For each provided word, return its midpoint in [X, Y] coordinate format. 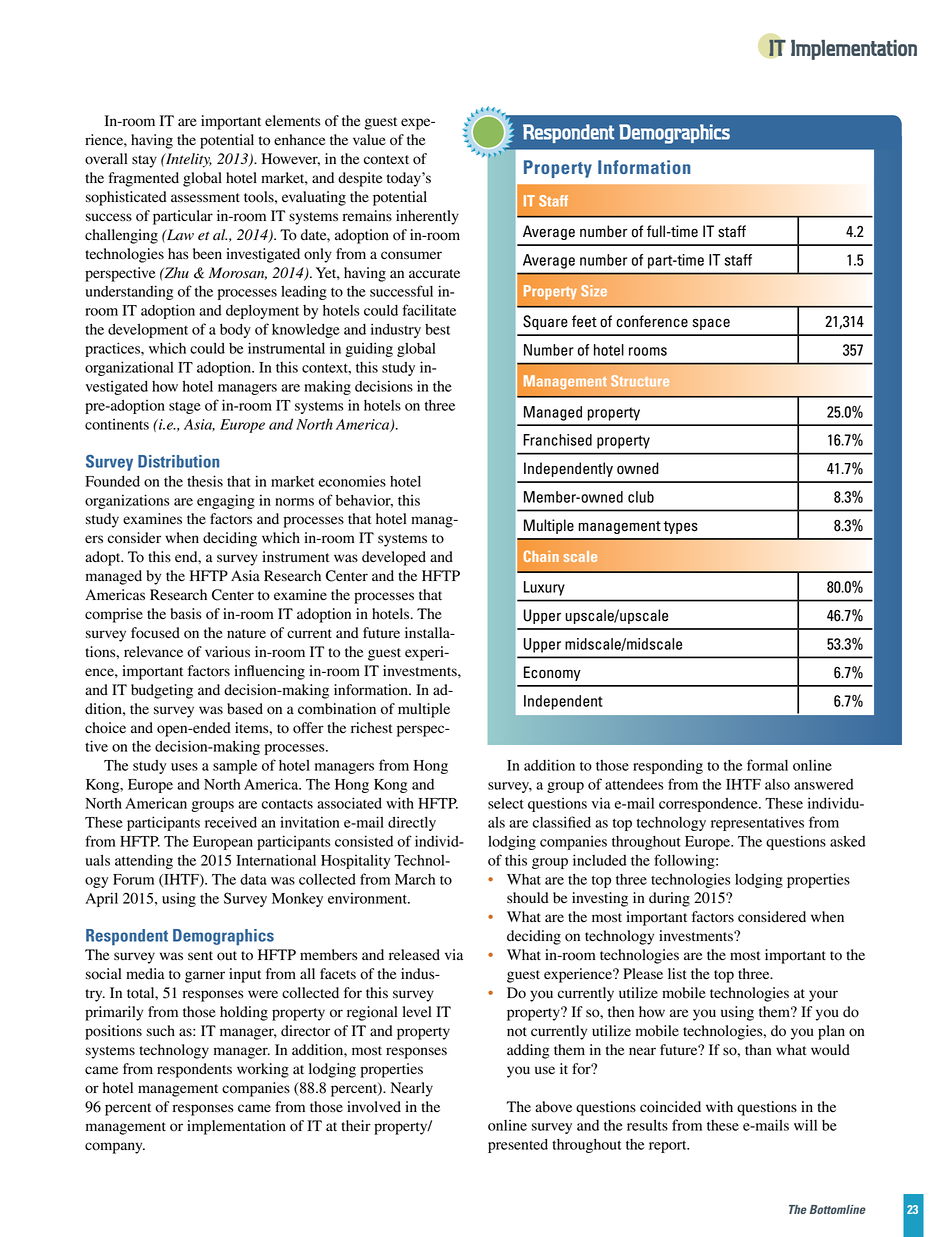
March [415, 879]
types [680, 527]
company [115, 1148]
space [711, 324]
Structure [640, 380]
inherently [427, 217]
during [669, 899]
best [437, 329]
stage [185, 408]
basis [185, 614]
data [253, 879]
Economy [552, 673]
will [805, 1125]
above [553, 1107]
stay [144, 161]
